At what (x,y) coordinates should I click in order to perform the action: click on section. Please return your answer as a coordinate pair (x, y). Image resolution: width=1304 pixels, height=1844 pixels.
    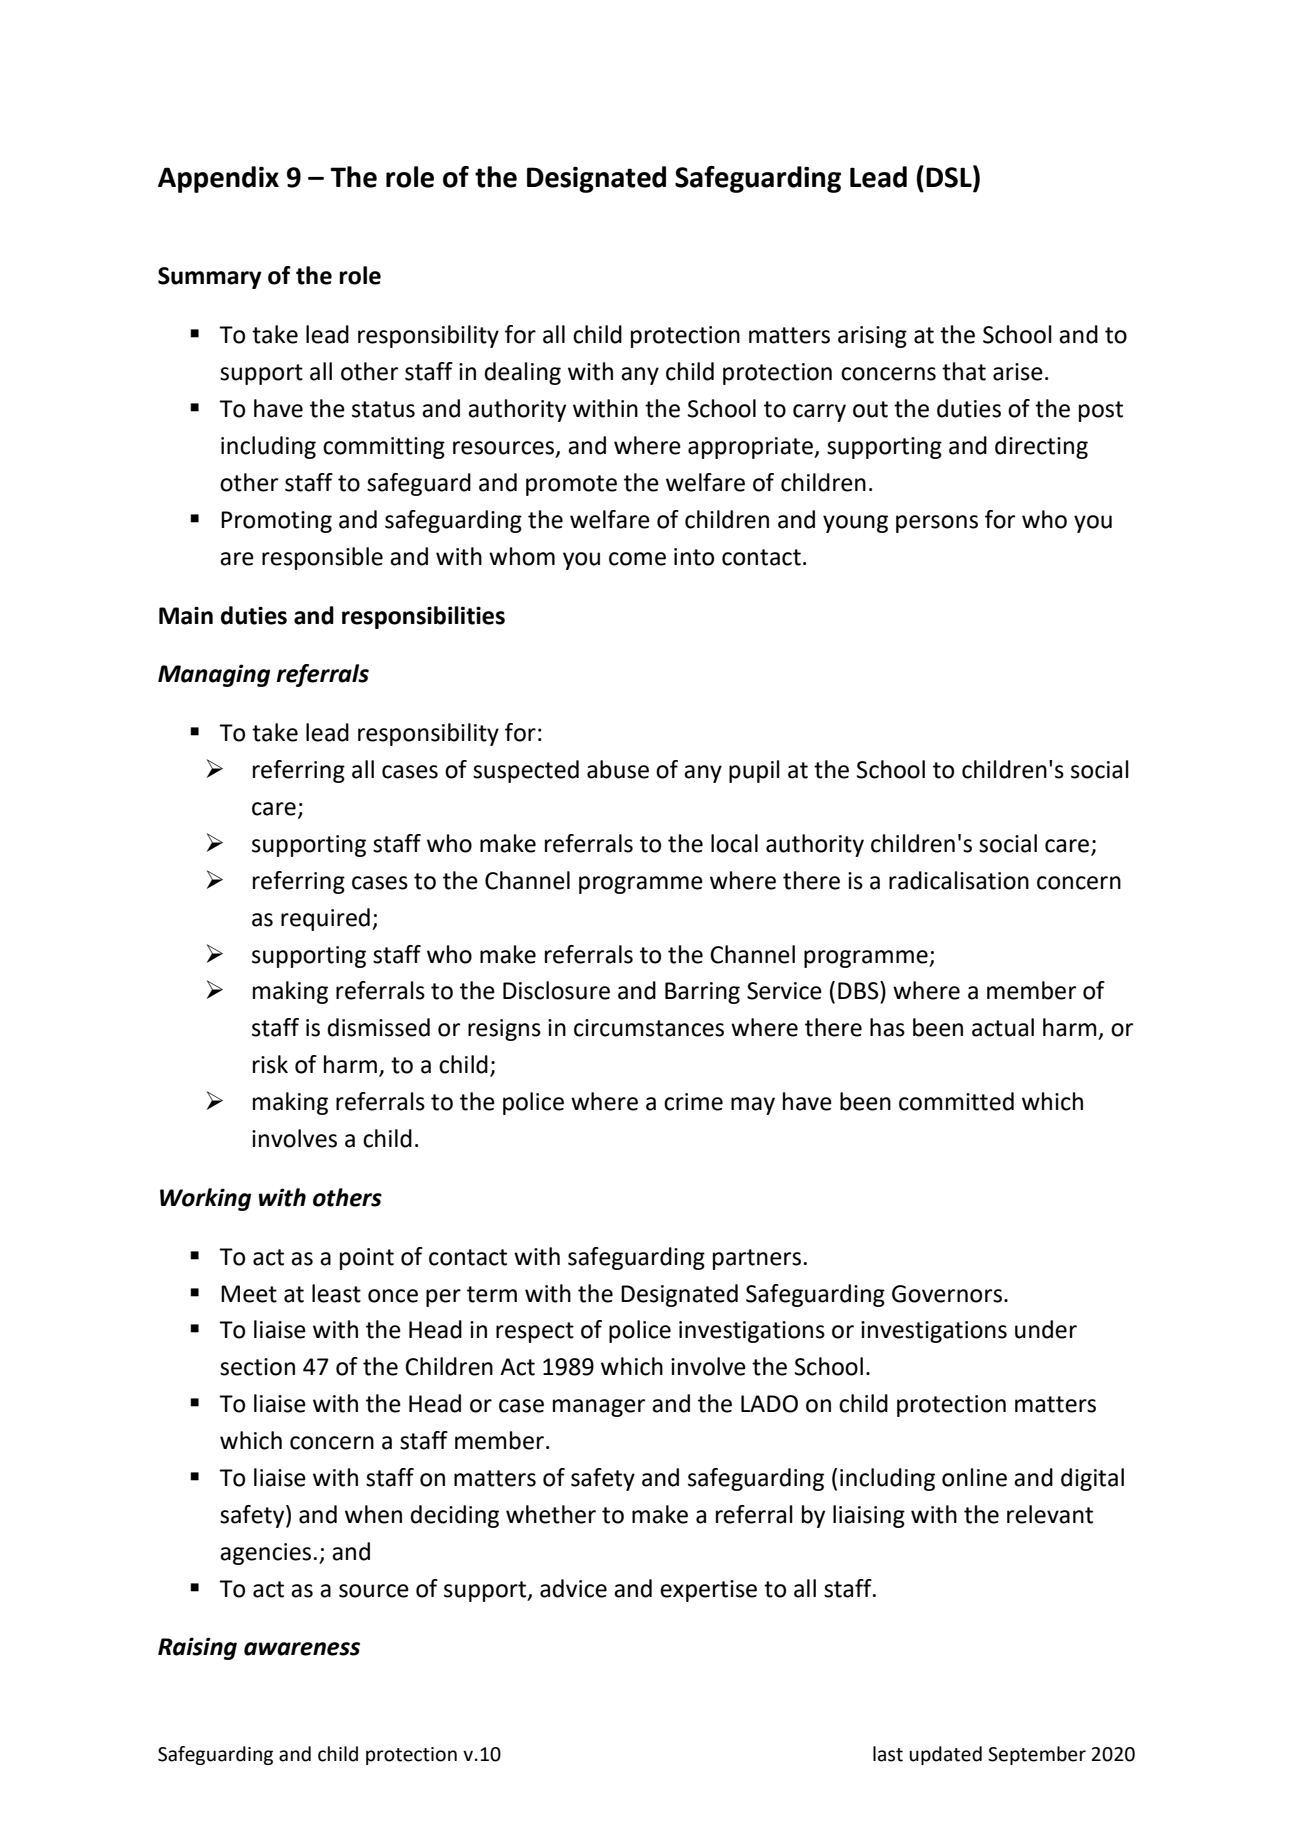
    Looking at the image, I should click on (257, 1367).
